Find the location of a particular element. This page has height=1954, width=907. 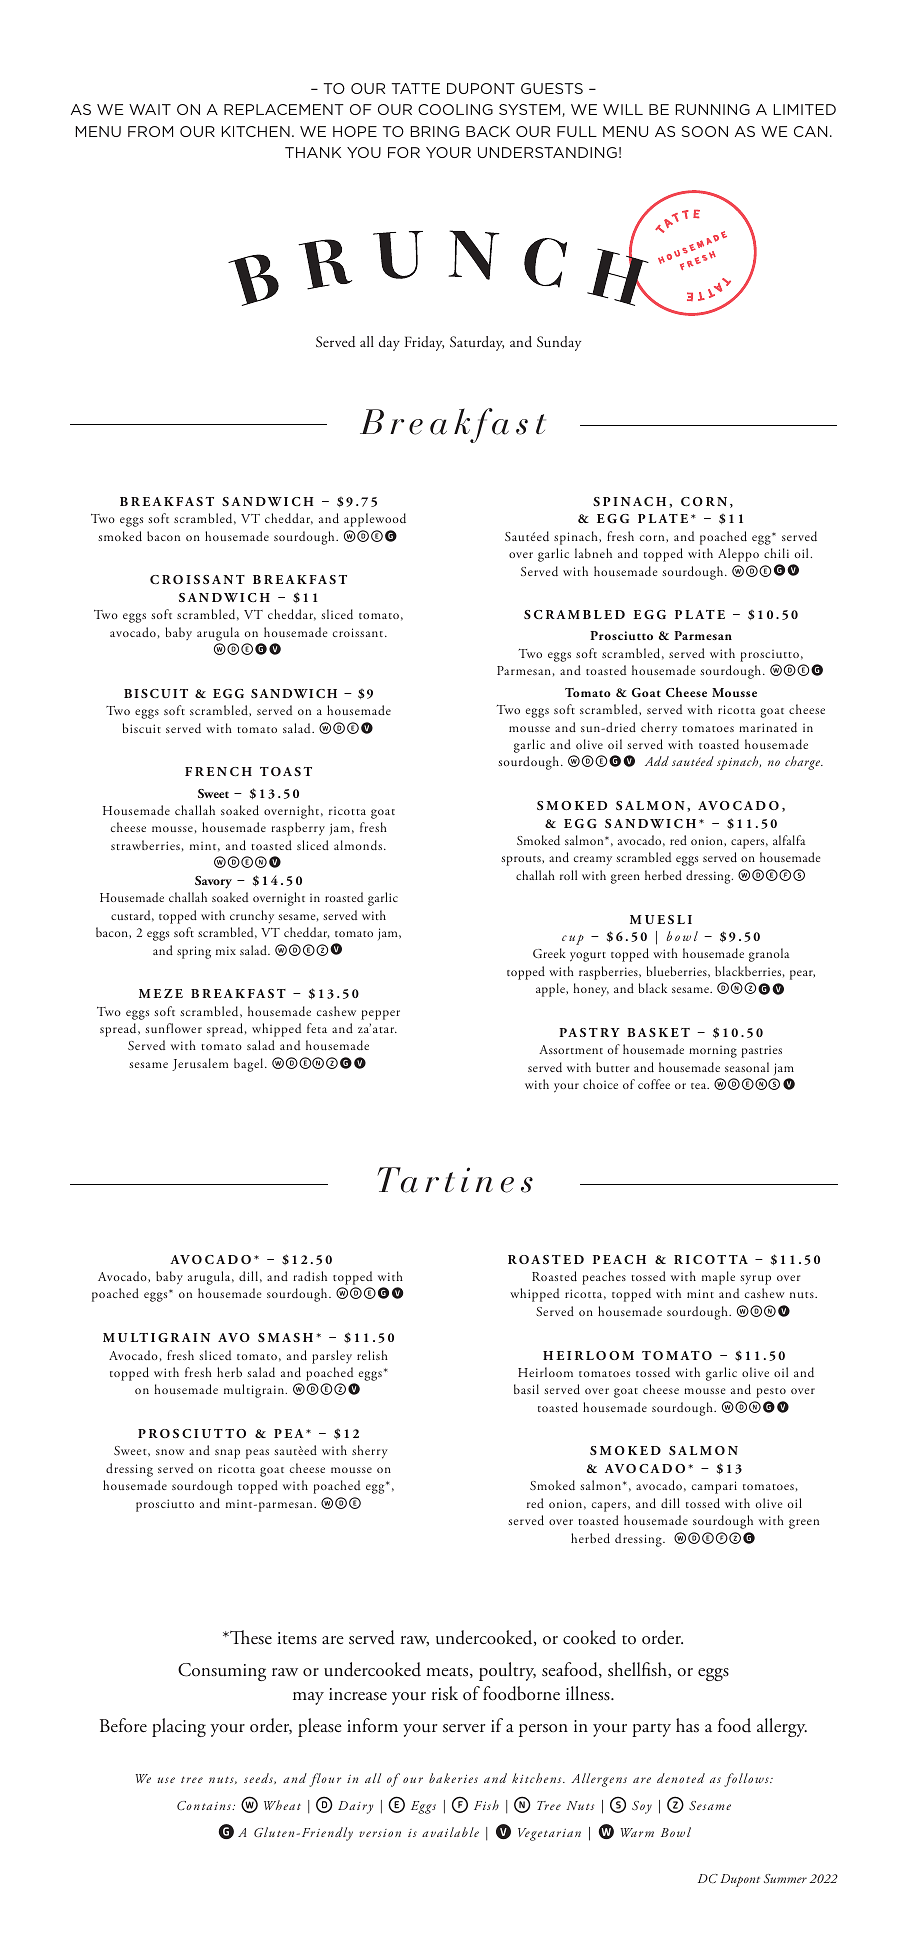

available is located at coordinates (450, 1832).
